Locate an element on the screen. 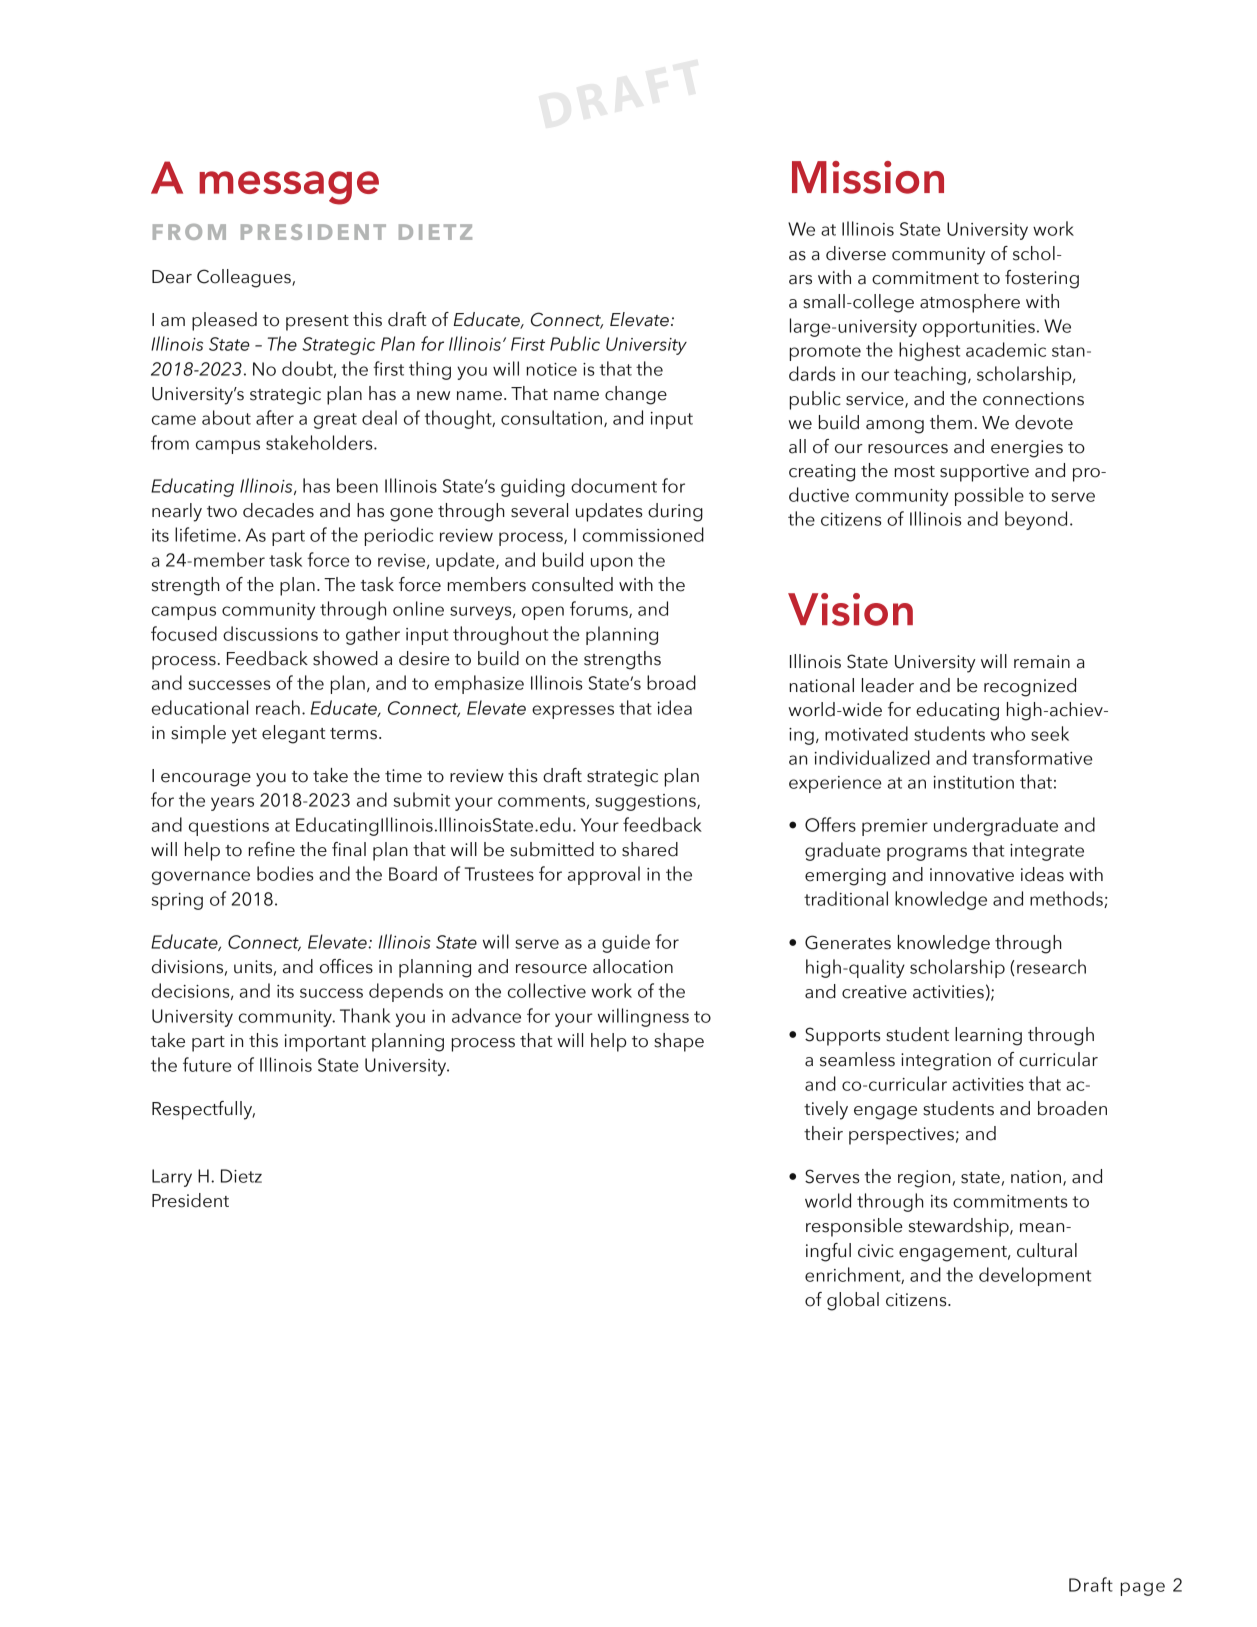 The width and height of the screenshot is (1257, 1627). message is located at coordinates (289, 188).
